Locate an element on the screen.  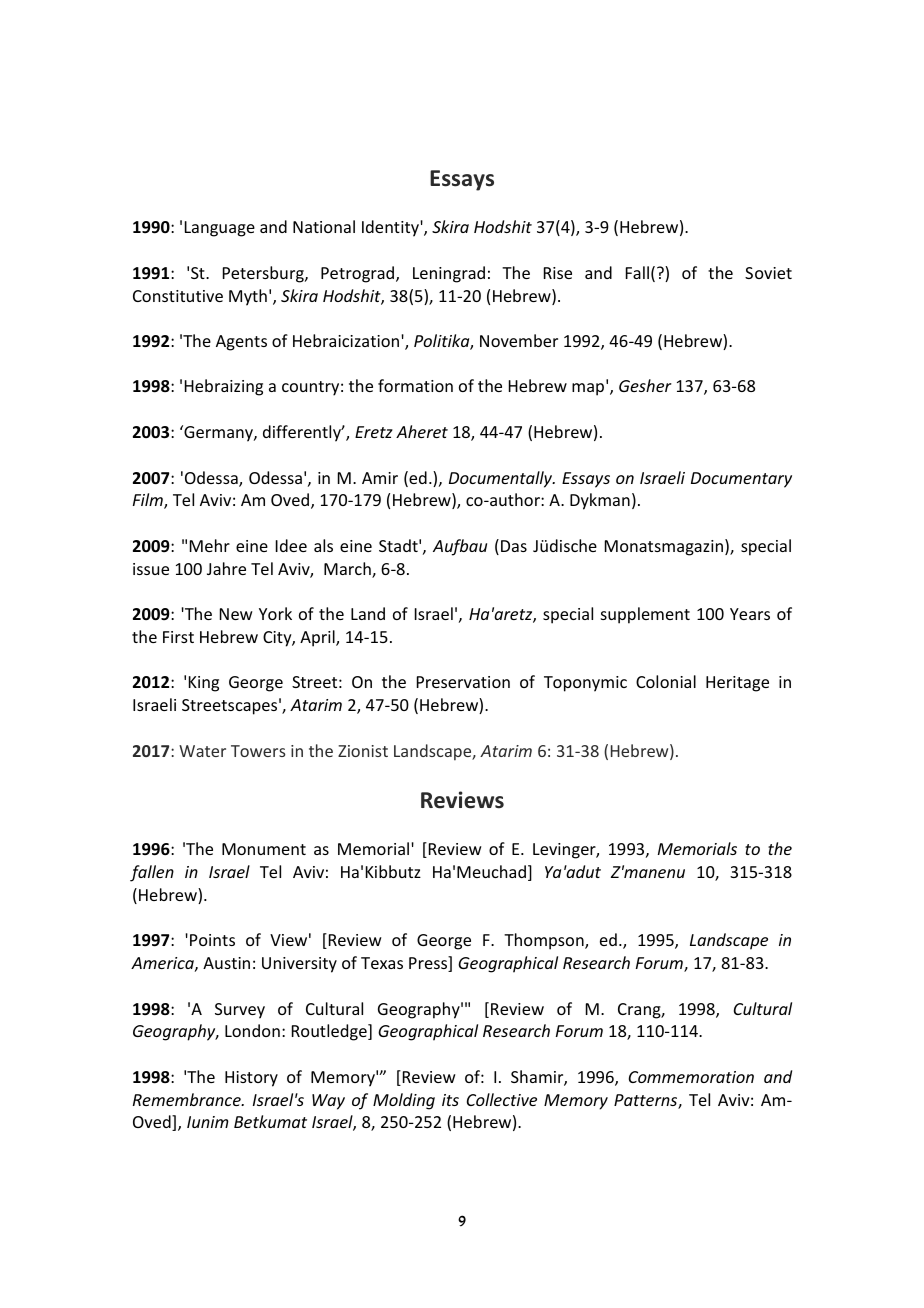
Language is located at coordinates (220, 229).
